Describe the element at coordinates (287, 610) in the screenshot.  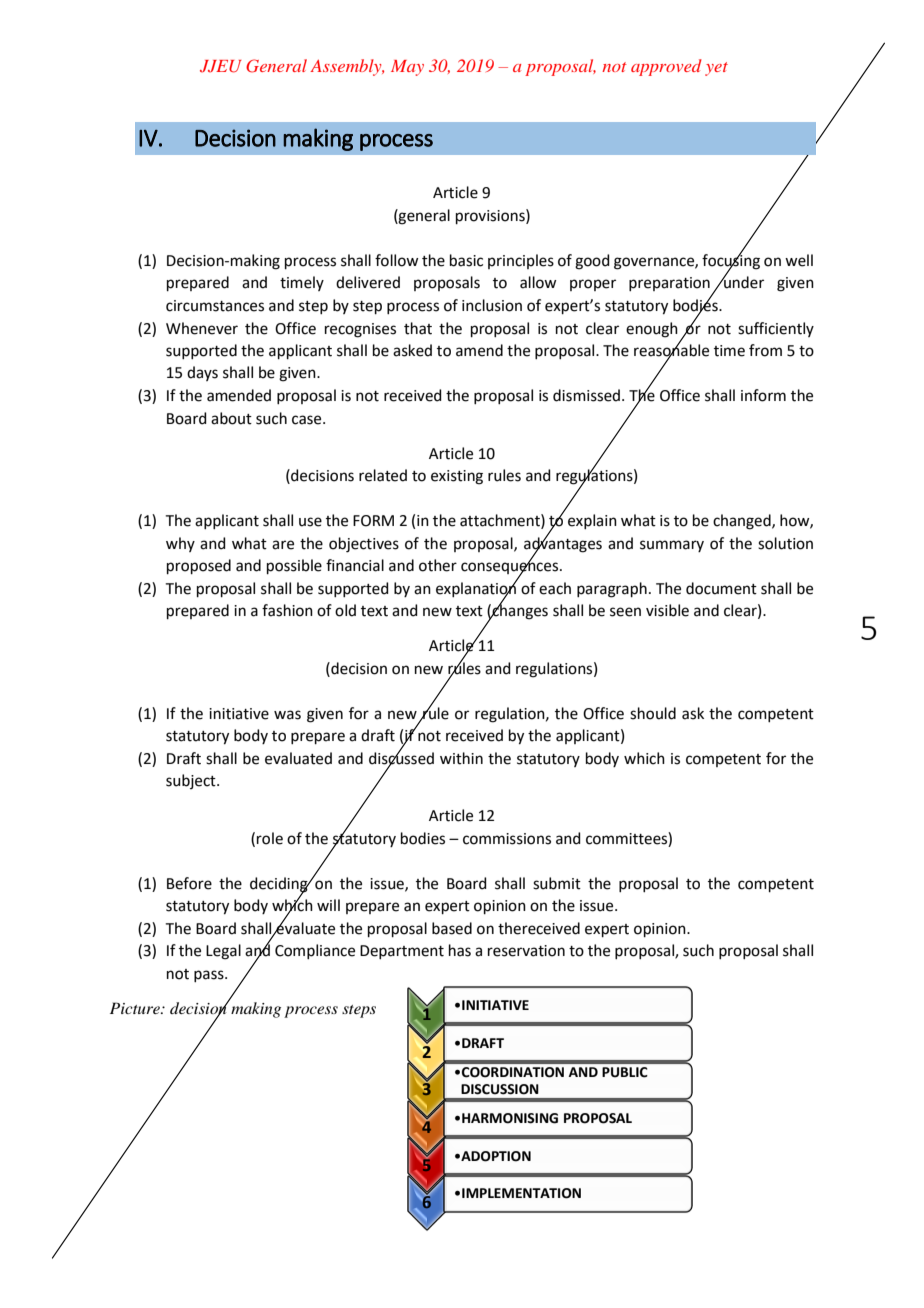
I see `fashion` at that location.
